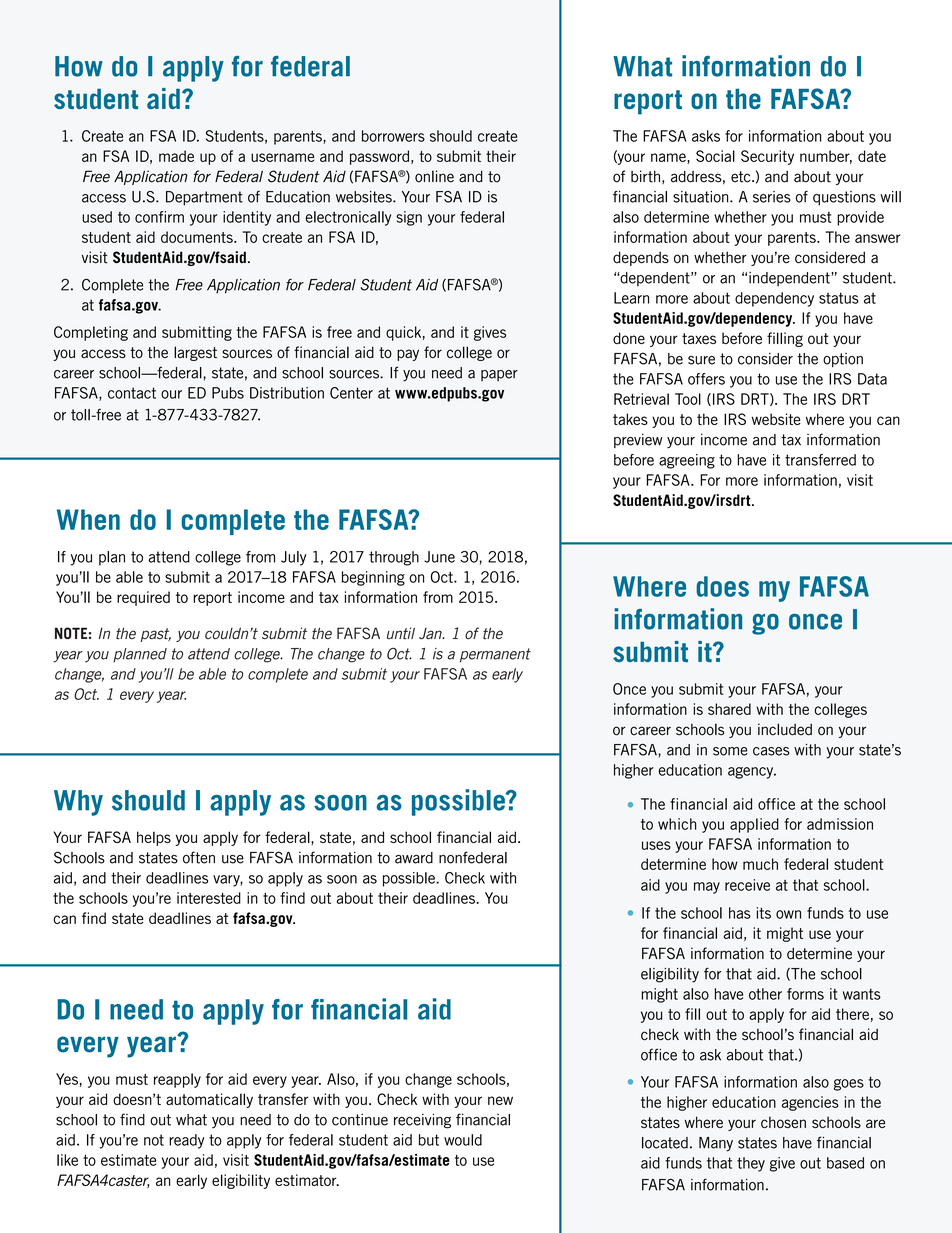 This document has width=952, height=1233. What do you see at coordinates (767, 157) in the document?
I see `Security` at bounding box center [767, 157].
